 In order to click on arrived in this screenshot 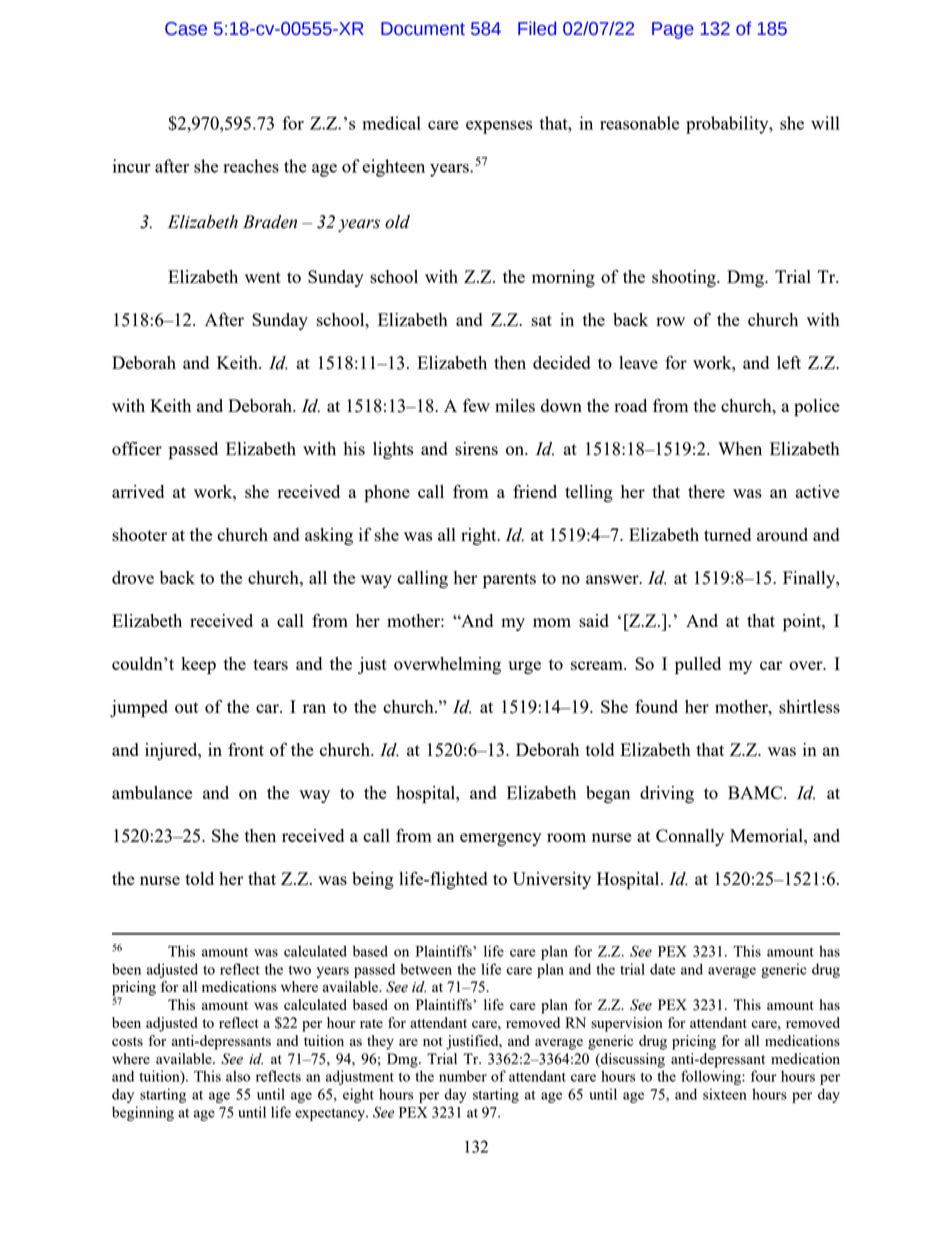, I will do `click(138, 491)`.
